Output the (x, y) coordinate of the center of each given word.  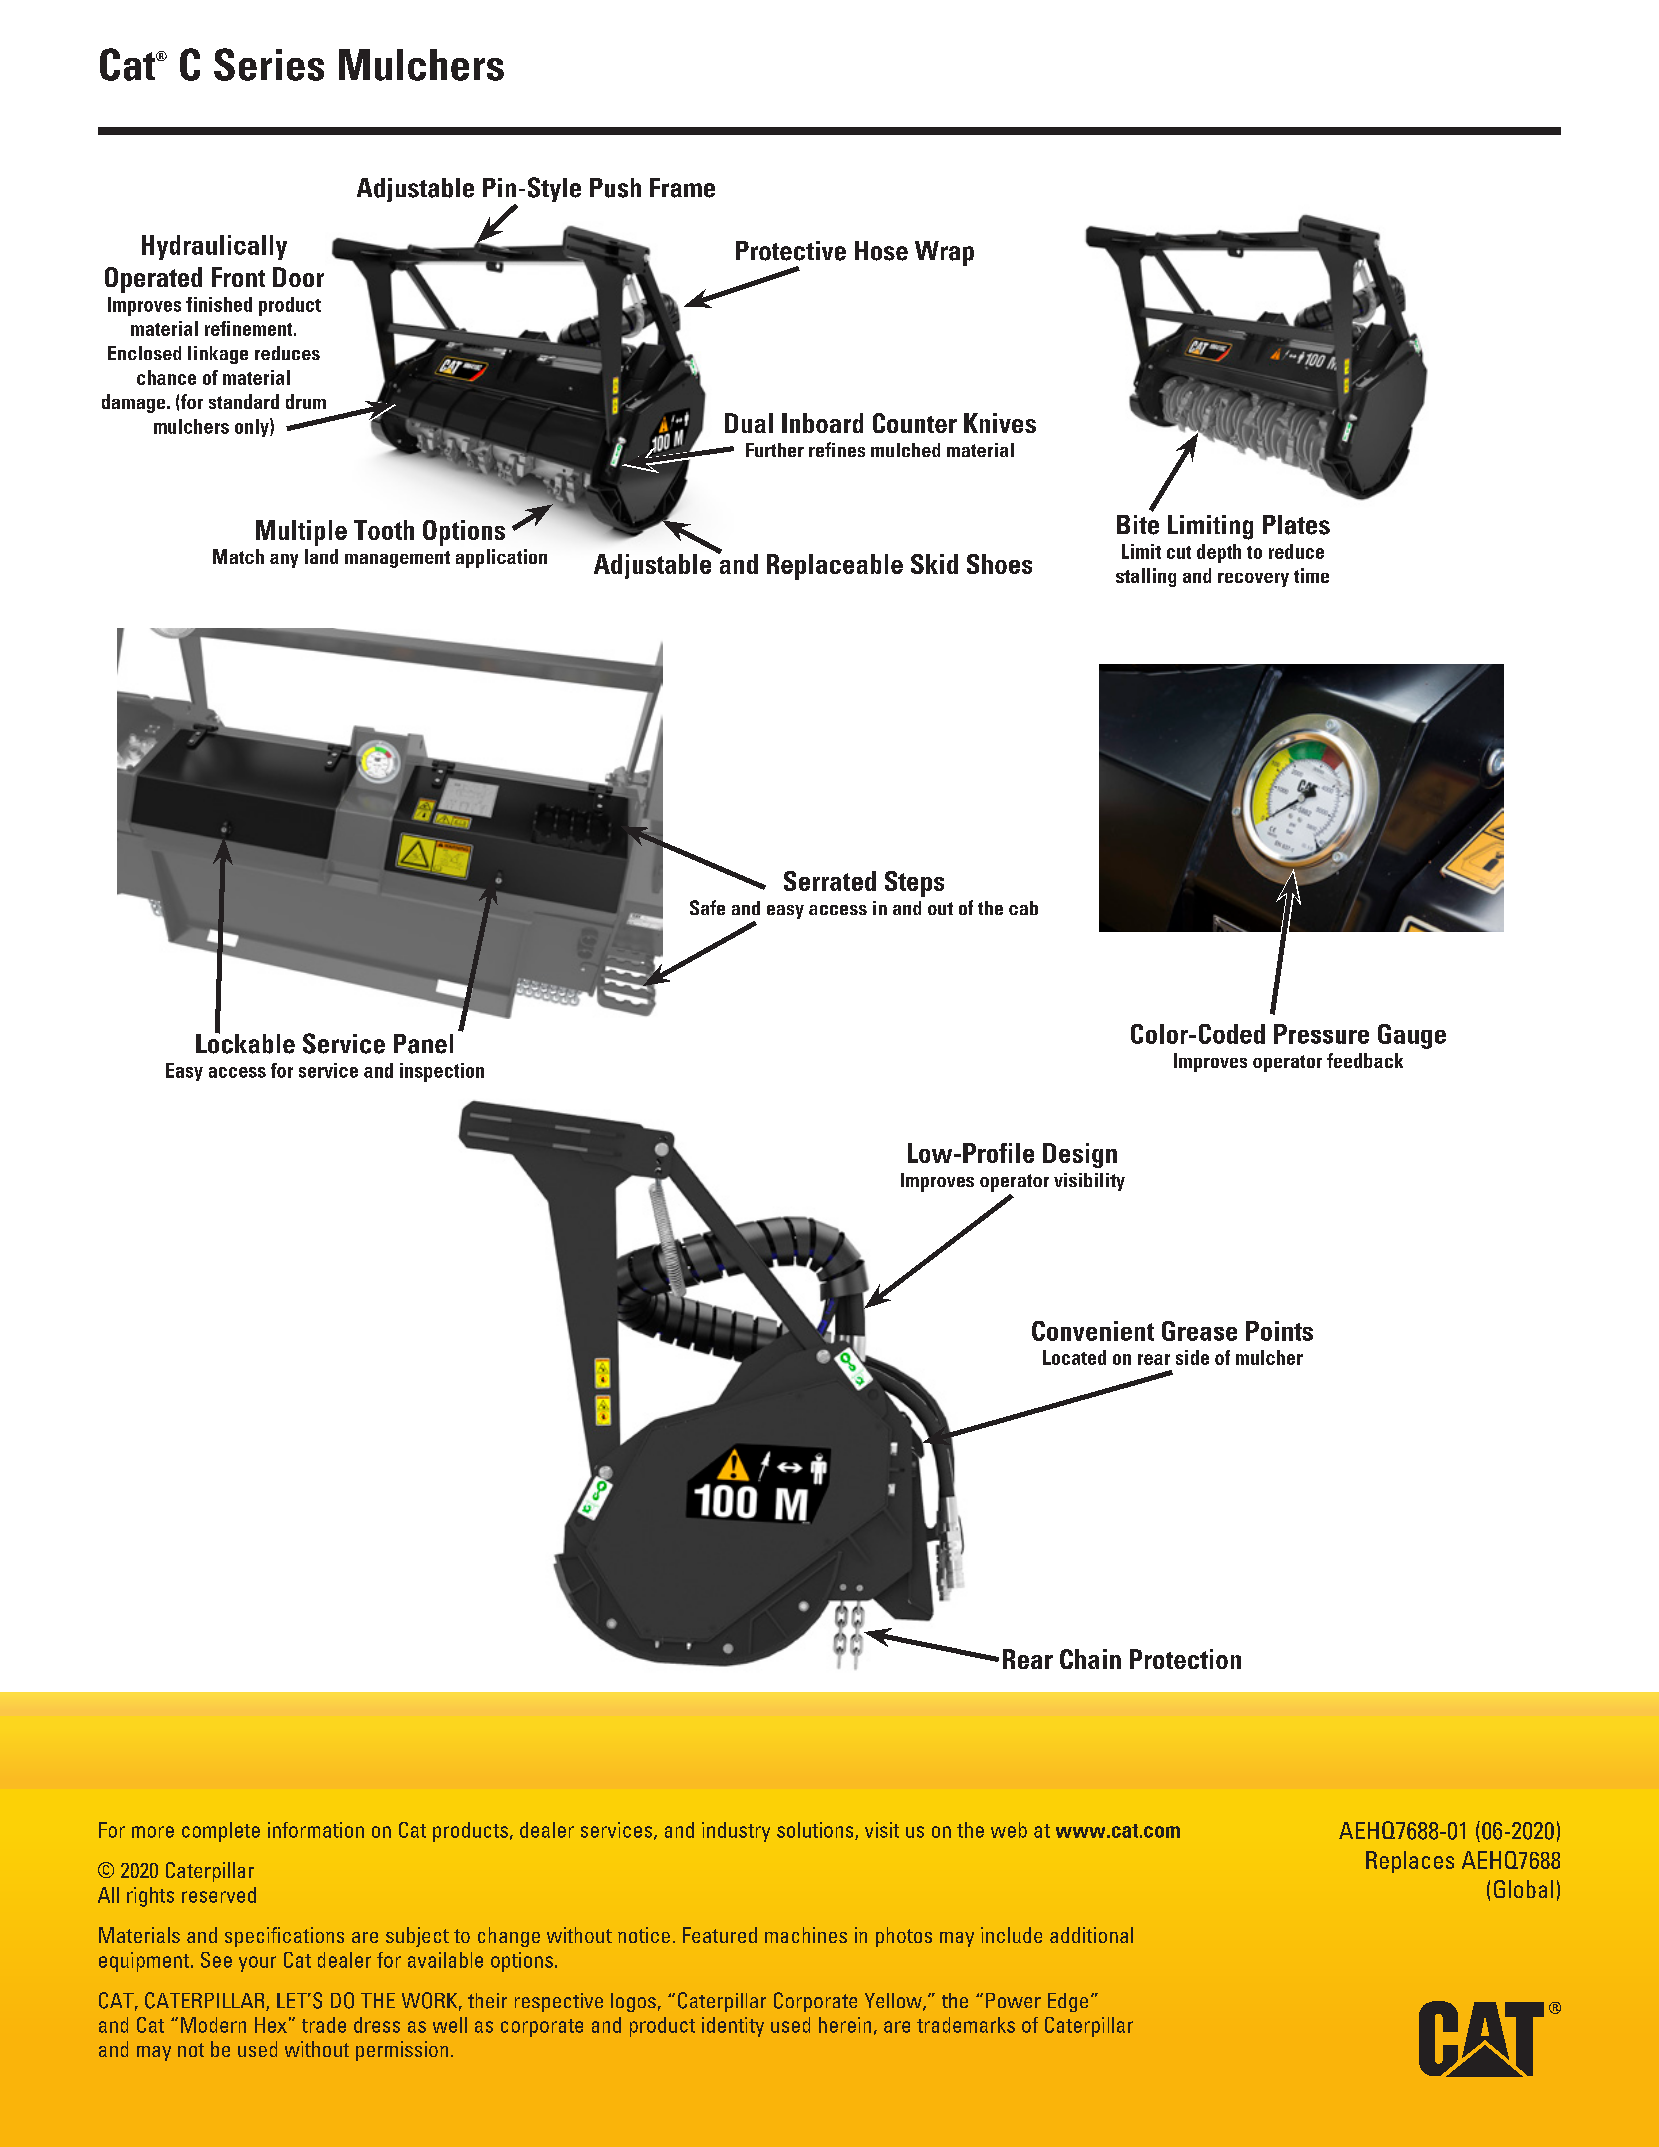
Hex (271, 2025)
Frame (682, 188)
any (284, 561)
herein (845, 2025)
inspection (442, 1072)
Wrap (944, 253)
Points (1279, 1331)
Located (1074, 1357)
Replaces (1410, 1862)
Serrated (830, 881)
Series (269, 64)
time (1311, 575)
